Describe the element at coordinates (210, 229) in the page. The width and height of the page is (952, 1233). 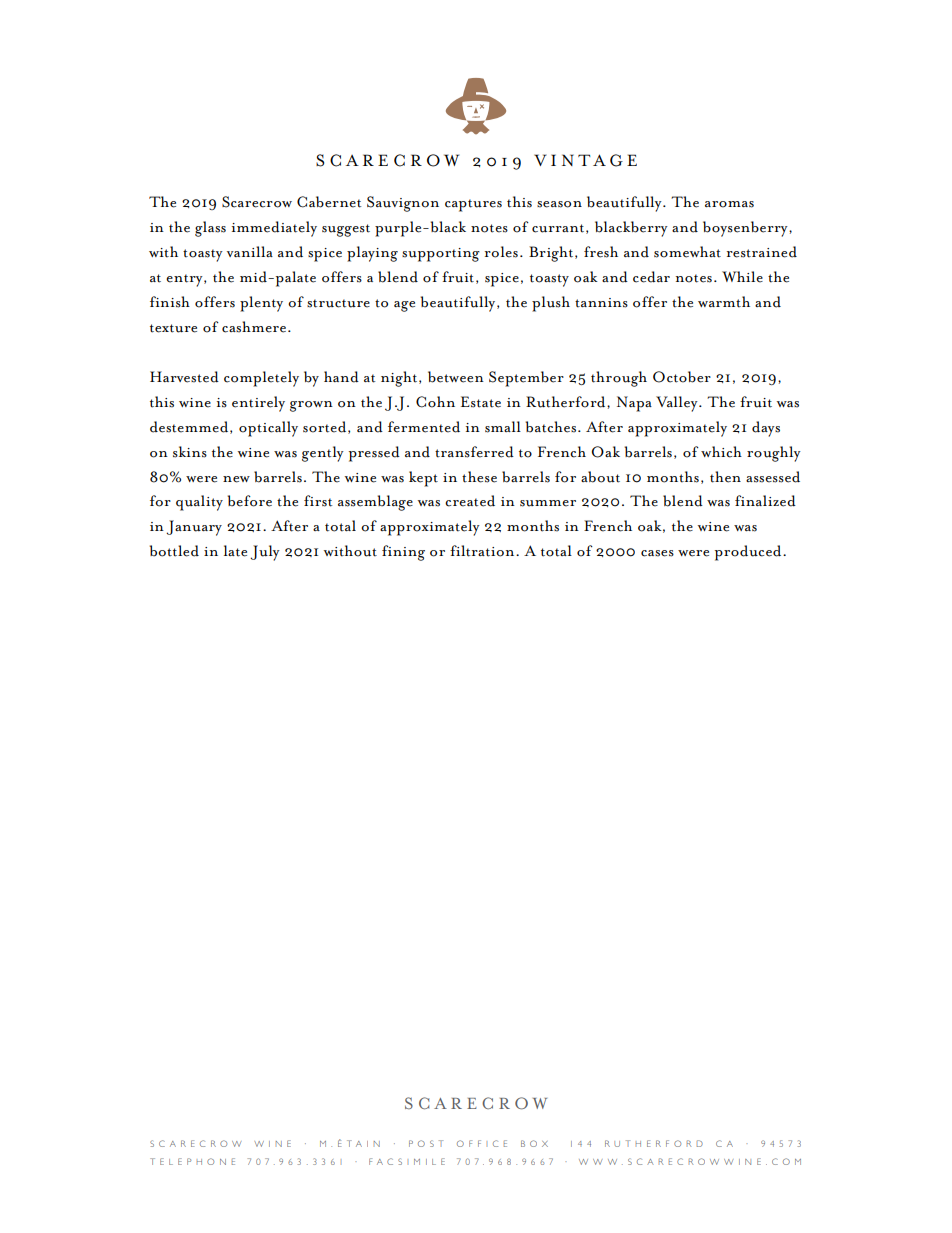
I see `glass` at that location.
